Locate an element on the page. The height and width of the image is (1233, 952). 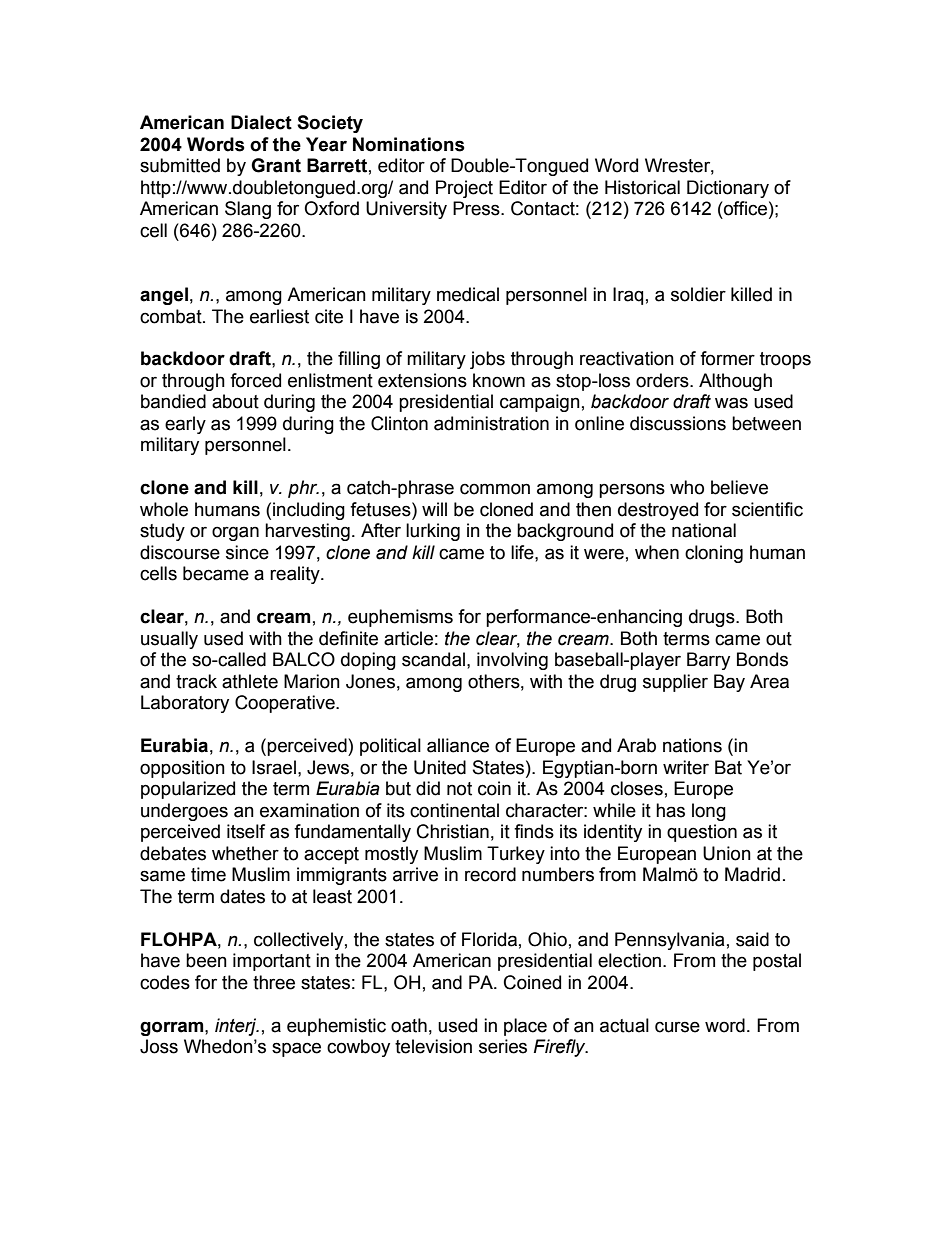
Dictionary is located at coordinates (728, 189).
